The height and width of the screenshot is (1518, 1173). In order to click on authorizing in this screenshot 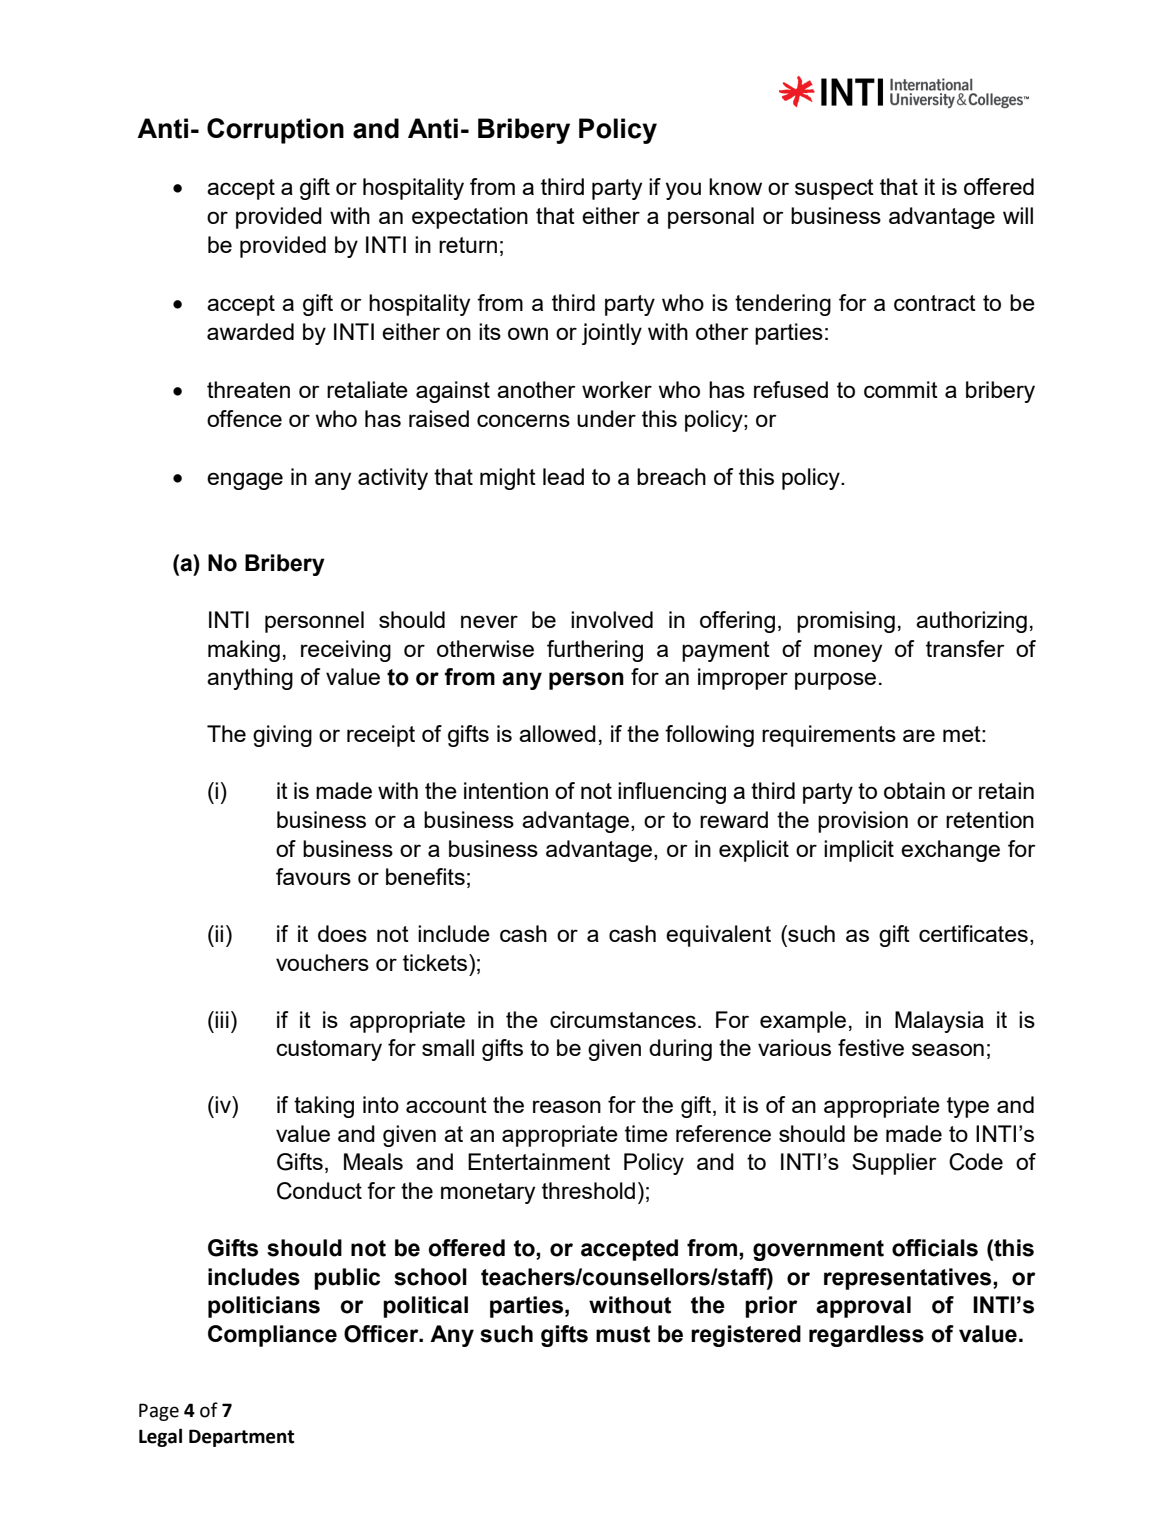, I will do `click(971, 622)`.
